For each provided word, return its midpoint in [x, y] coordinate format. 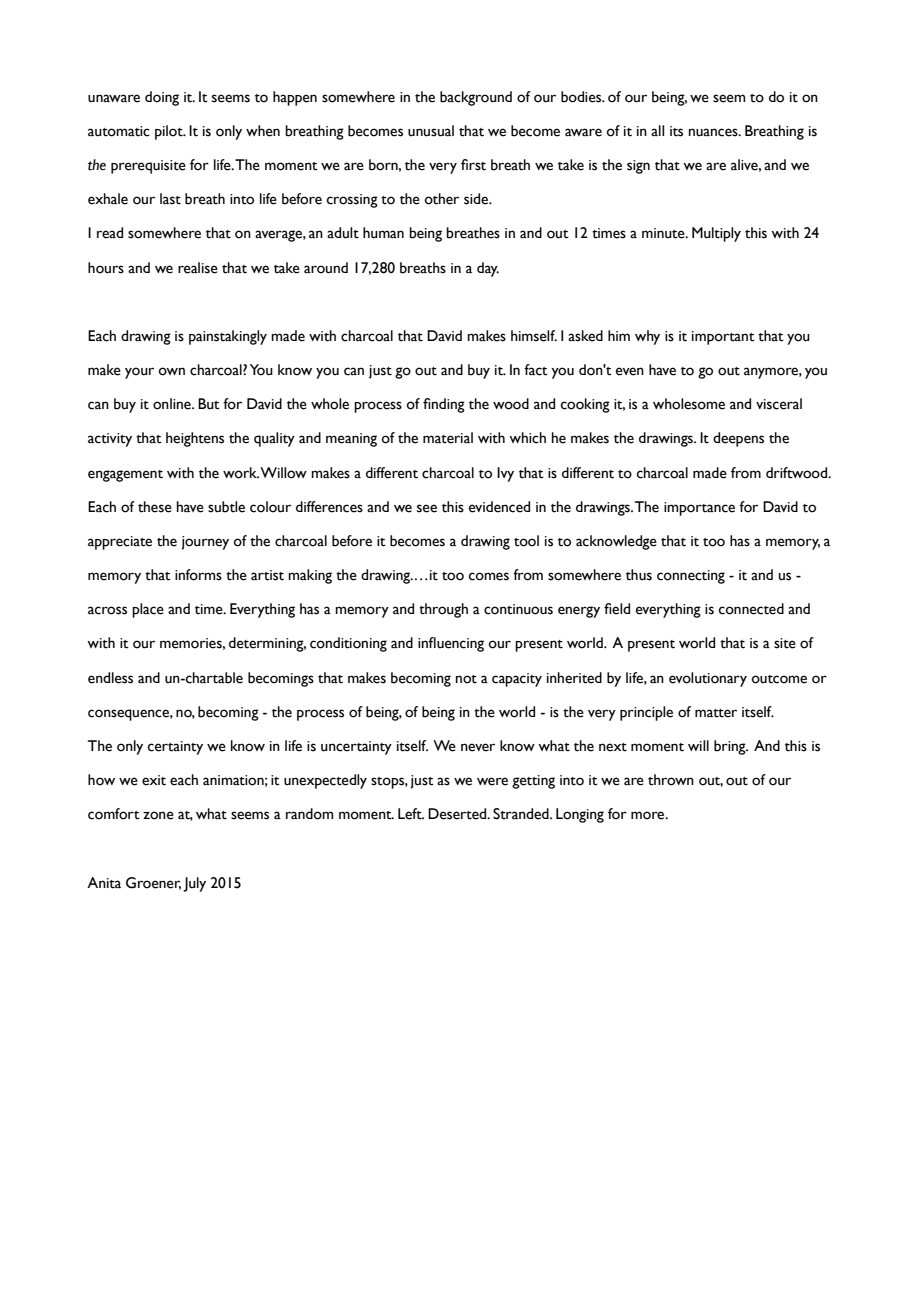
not [466, 679]
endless [110, 678]
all [657, 131]
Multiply [716, 234]
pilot [170, 132]
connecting [691, 577]
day [488, 269]
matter [716, 713]
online [173, 404]
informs [198, 575]
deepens [738, 439]
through [443, 610]
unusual [431, 131]
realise [198, 268]
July [194, 884]
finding [444, 405]
